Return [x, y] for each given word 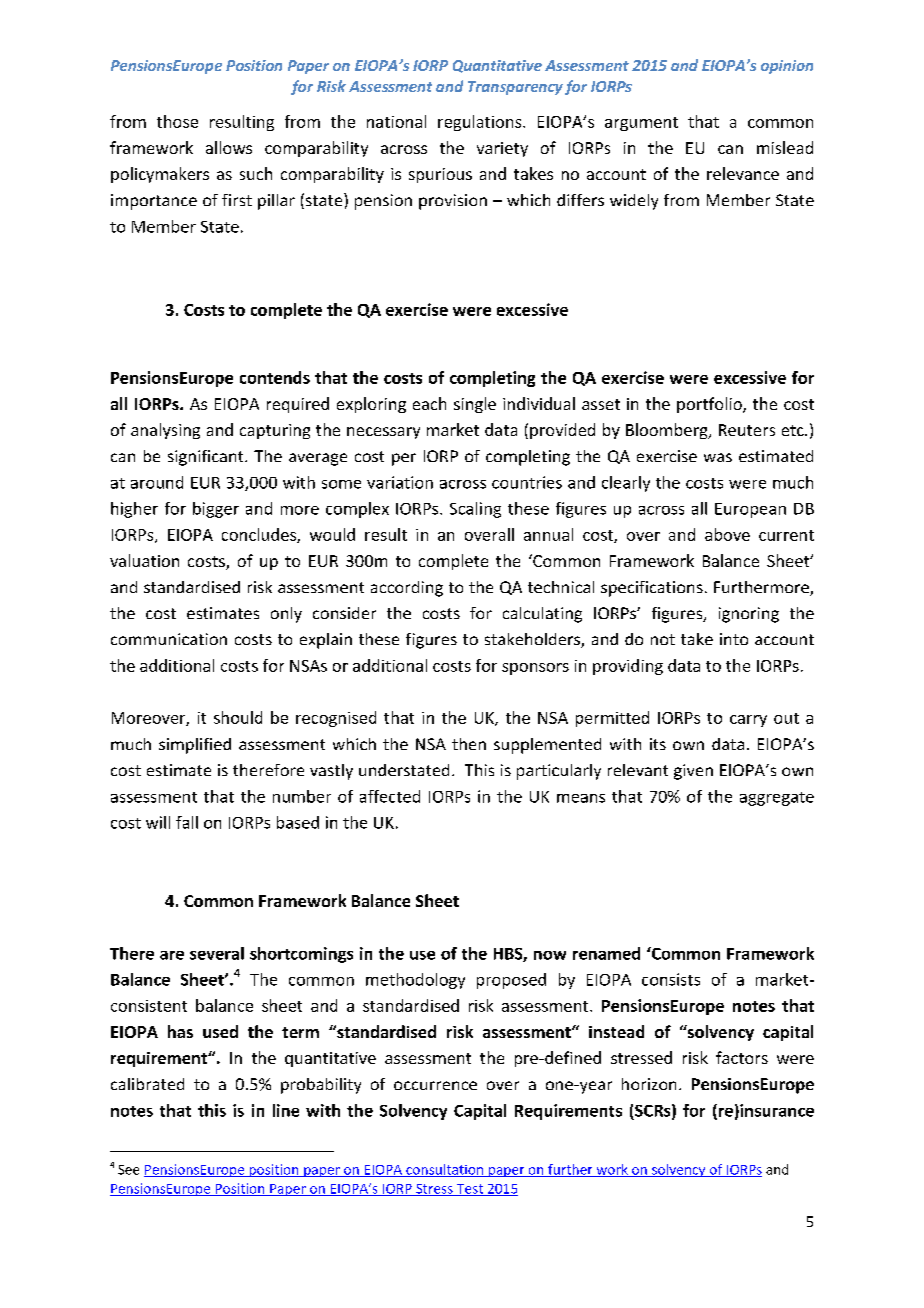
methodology [415, 981]
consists [671, 979]
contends [275, 377]
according [407, 589]
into [734, 639]
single [475, 405]
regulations [481, 123]
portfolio [710, 405]
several [217, 953]
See [128, 1170]
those [177, 121]
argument [641, 124]
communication [169, 639]
